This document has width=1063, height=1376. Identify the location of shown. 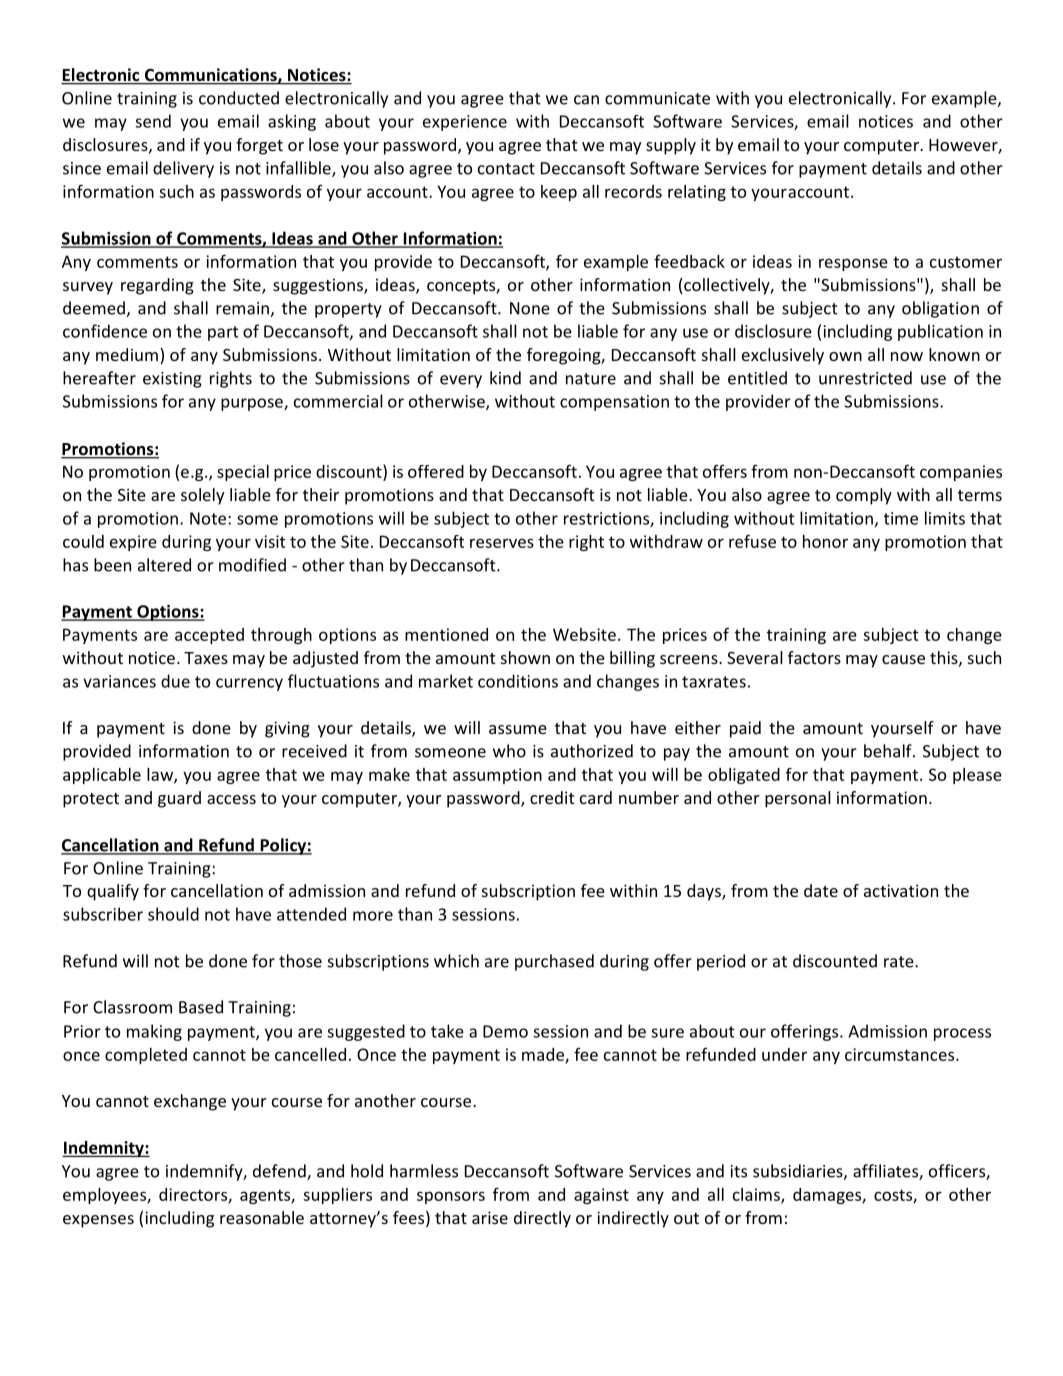
(525, 657).
